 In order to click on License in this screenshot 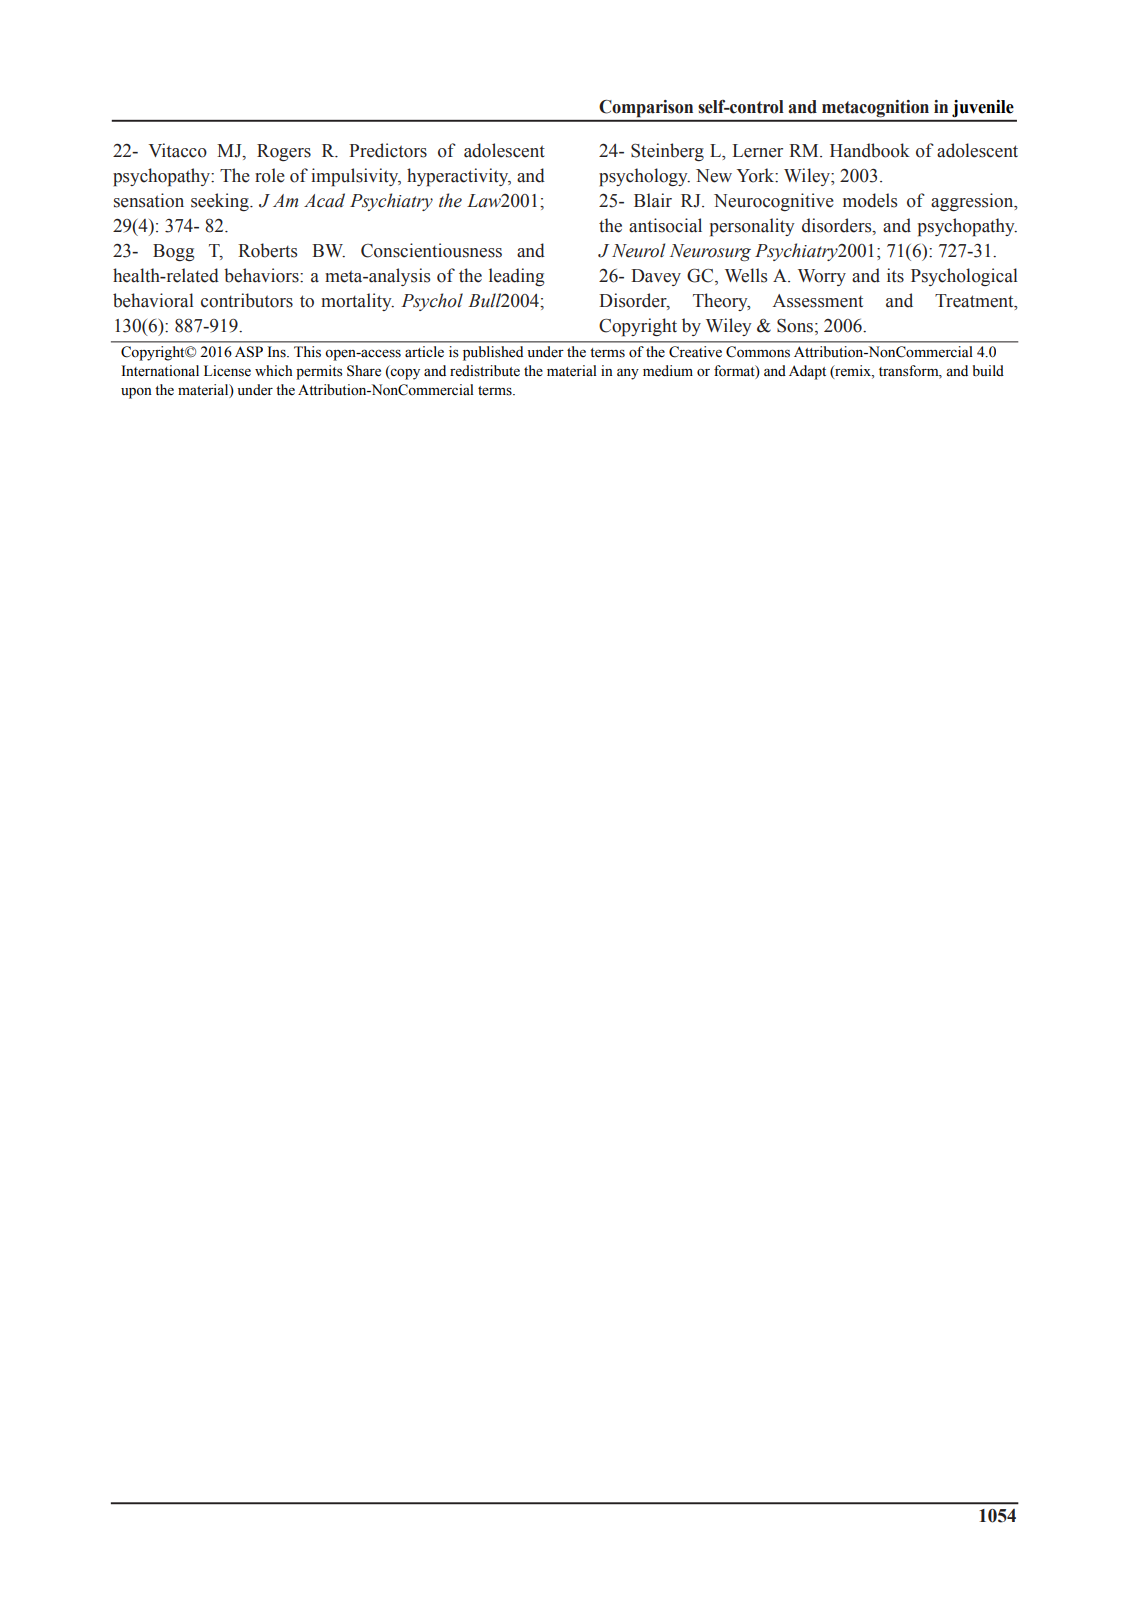, I will do `click(227, 371)`.
